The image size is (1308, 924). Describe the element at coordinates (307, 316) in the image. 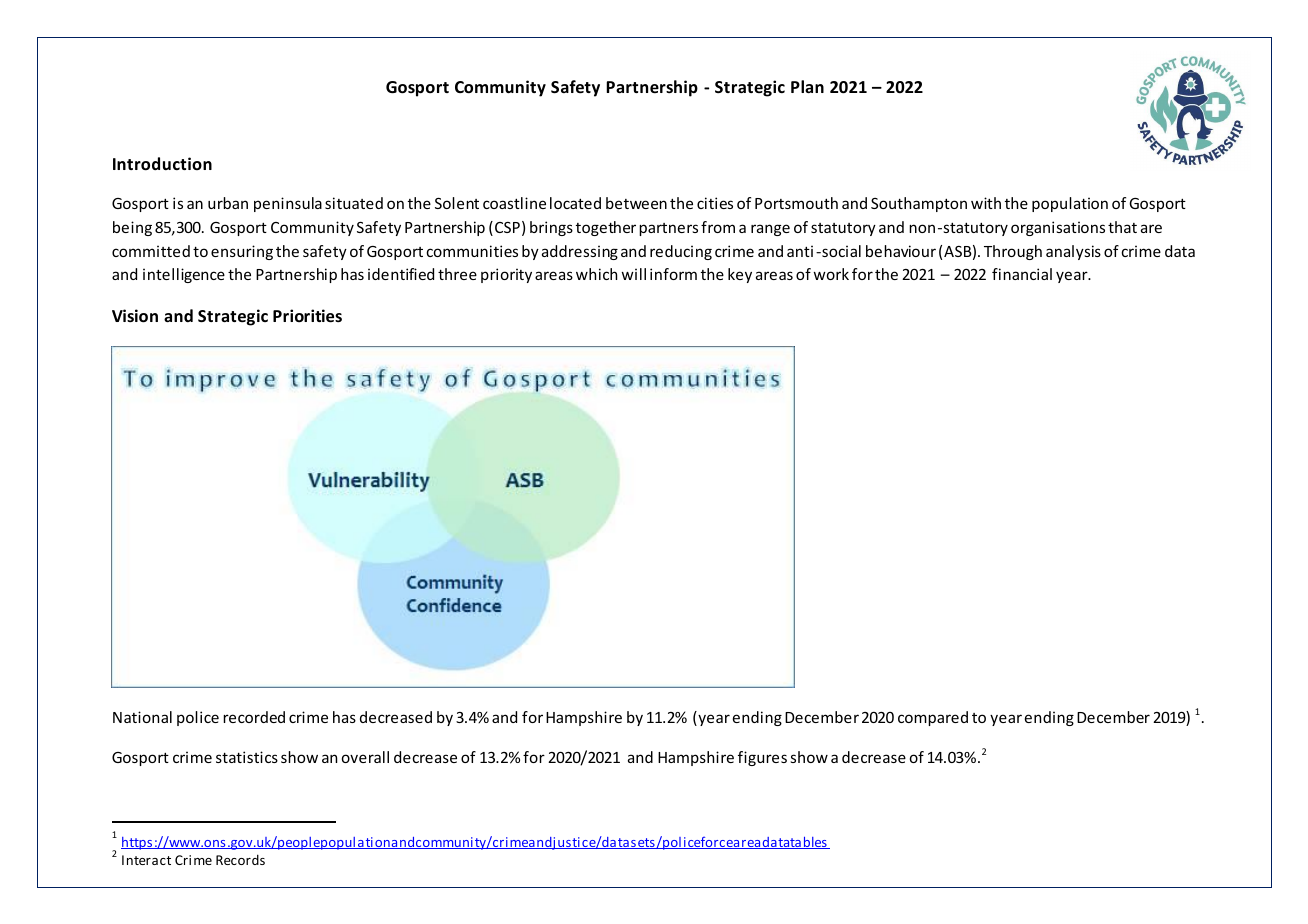

I see `Priorities` at that location.
